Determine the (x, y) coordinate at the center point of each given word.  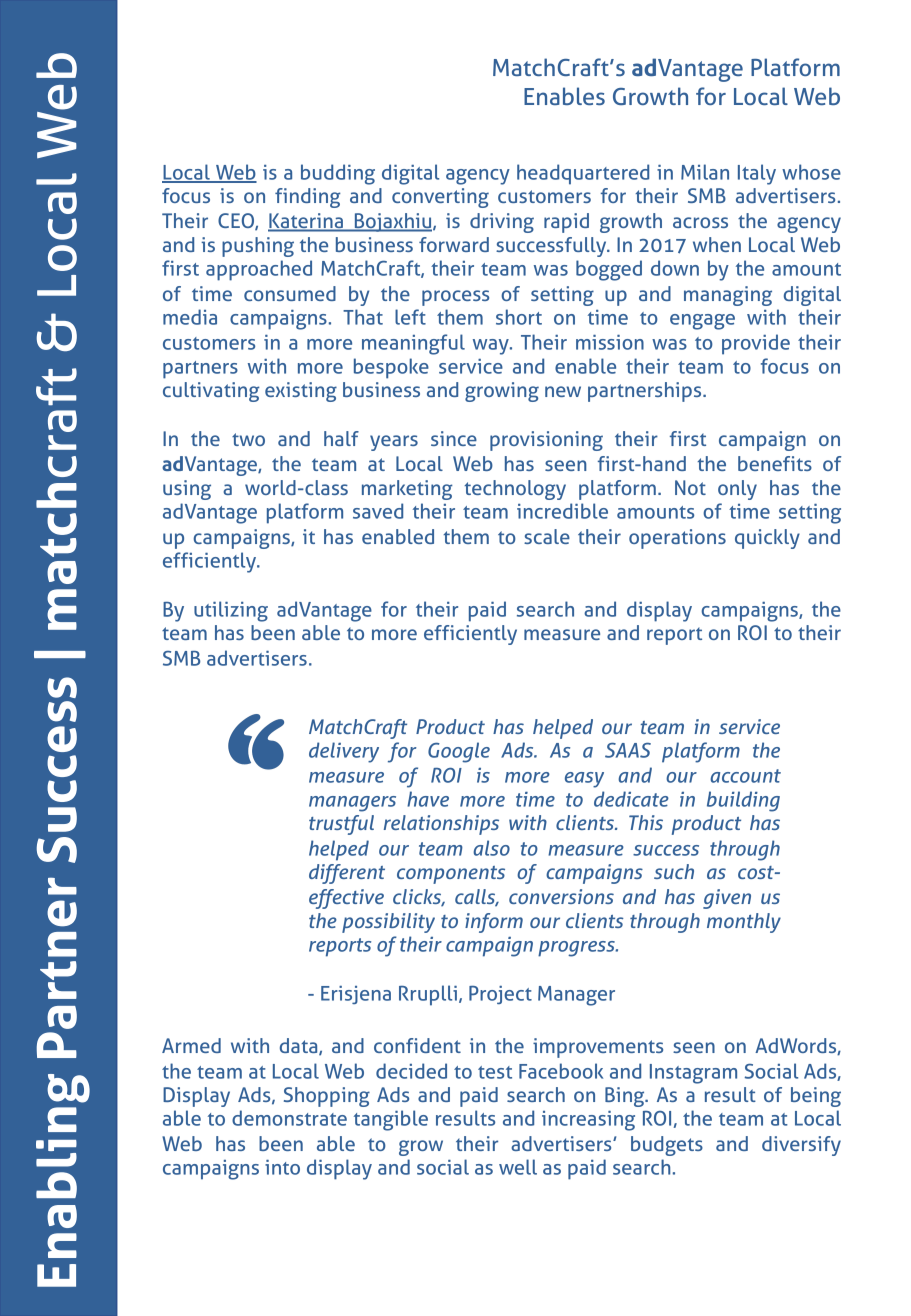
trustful (341, 825)
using (187, 490)
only (737, 490)
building (743, 801)
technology (515, 490)
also (491, 848)
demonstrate (289, 1118)
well (518, 1167)
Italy (757, 174)
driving (502, 223)
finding (308, 198)
